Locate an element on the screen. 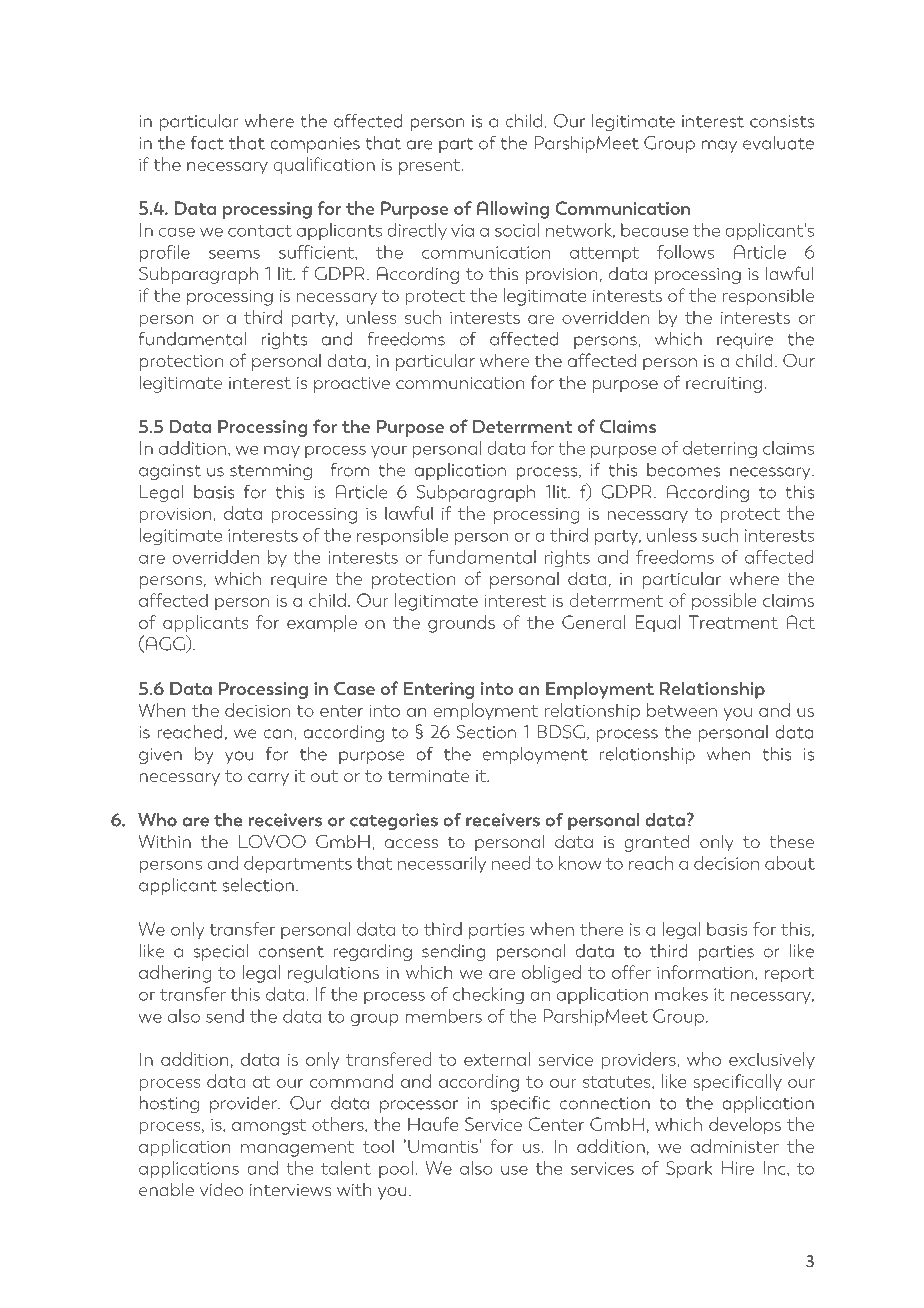  grounds is located at coordinates (461, 624).
